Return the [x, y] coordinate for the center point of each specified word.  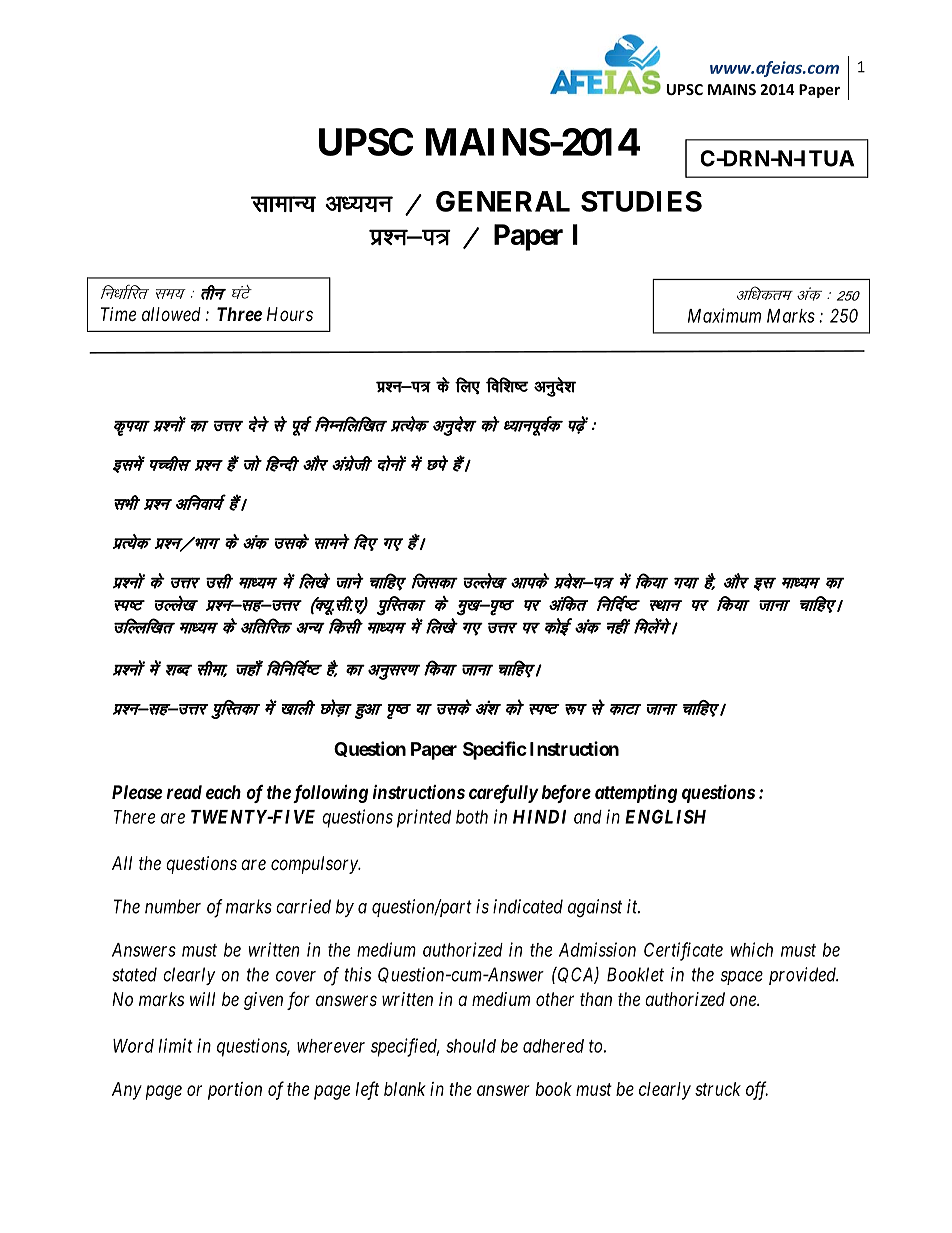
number [173, 906]
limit [176, 1045]
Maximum [724, 315]
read [184, 792]
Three [239, 314]
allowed [171, 314]
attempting [636, 794]
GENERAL [503, 201]
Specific [495, 750]
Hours [290, 314]
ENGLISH [665, 816]
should [471, 1046]
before [566, 794]
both [472, 817]
